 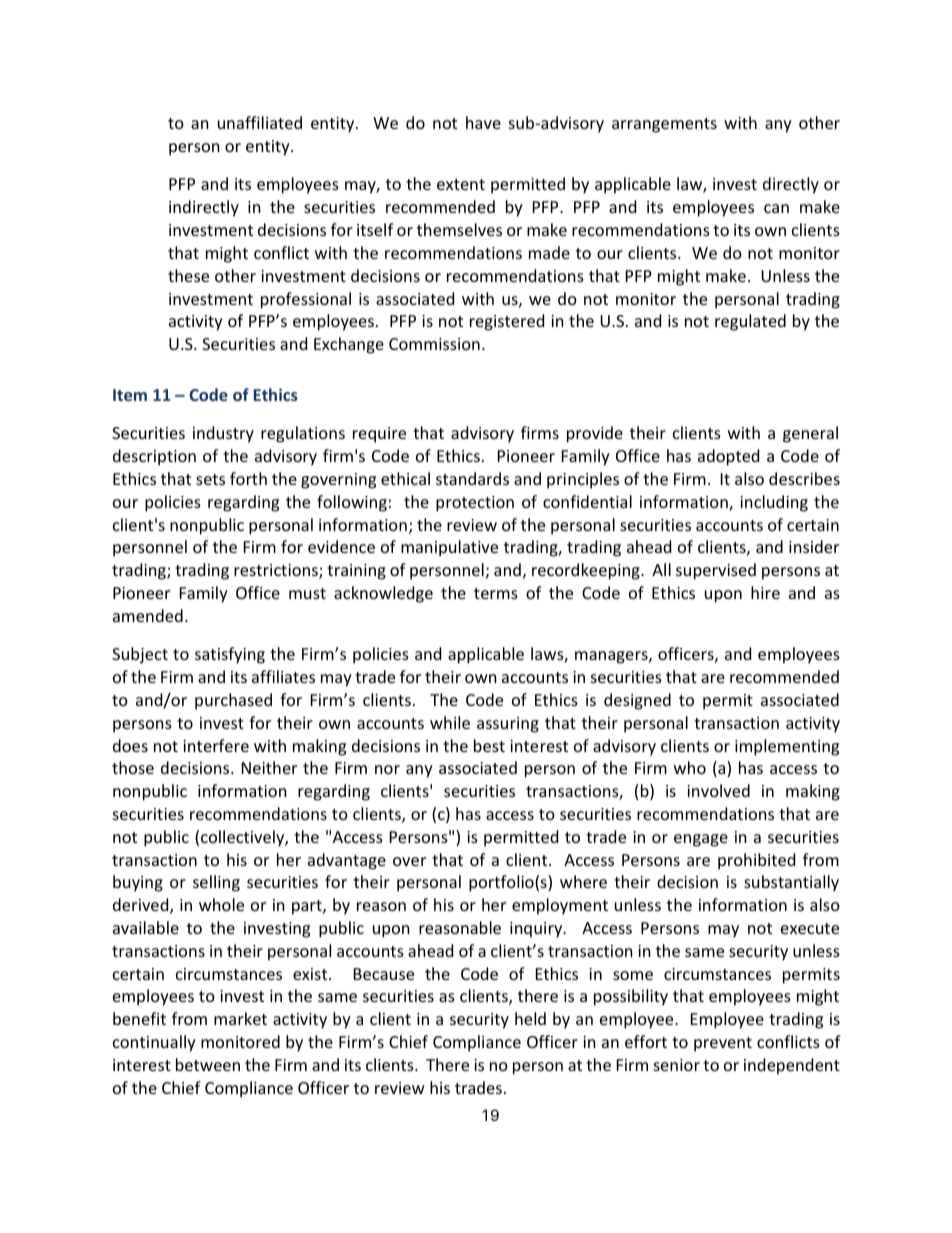 What do you see at coordinates (489, 745) in the screenshot?
I see `best` at bounding box center [489, 745].
